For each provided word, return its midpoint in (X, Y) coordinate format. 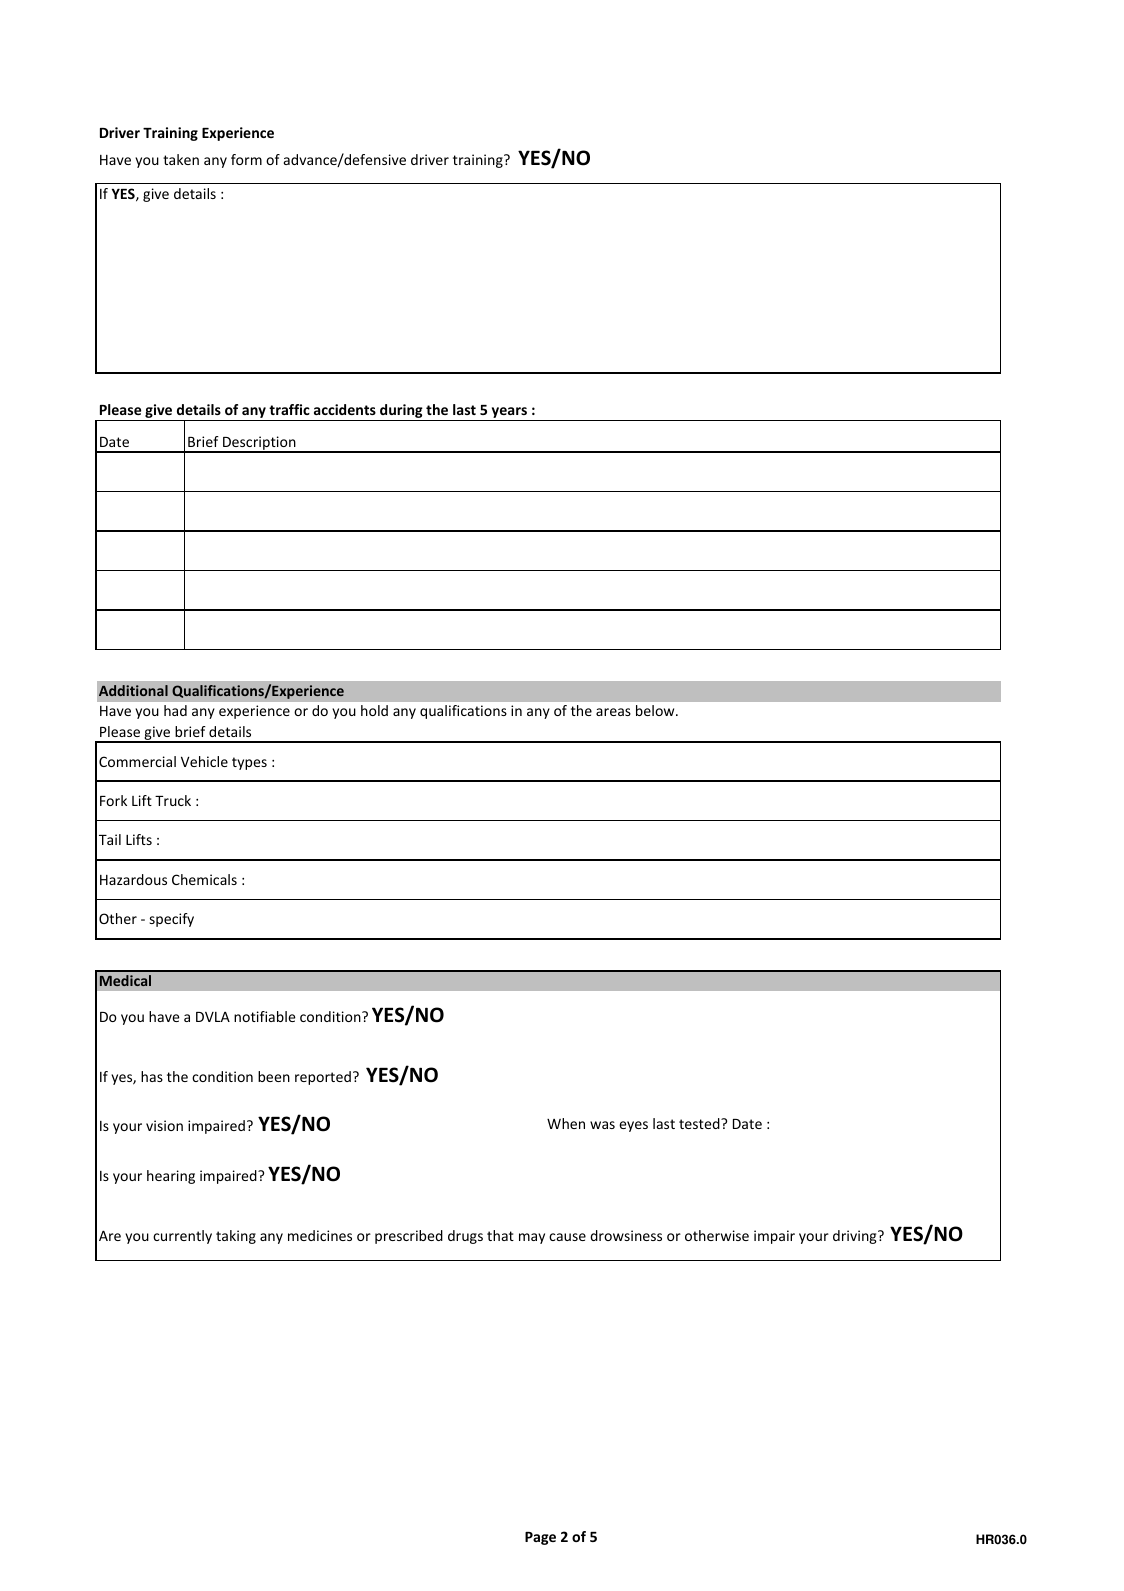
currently (182, 1237)
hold (374, 710)
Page (540, 1538)
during (401, 412)
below (656, 710)
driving (856, 1237)
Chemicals (204, 879)
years (509, 414)
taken (181, 159)
